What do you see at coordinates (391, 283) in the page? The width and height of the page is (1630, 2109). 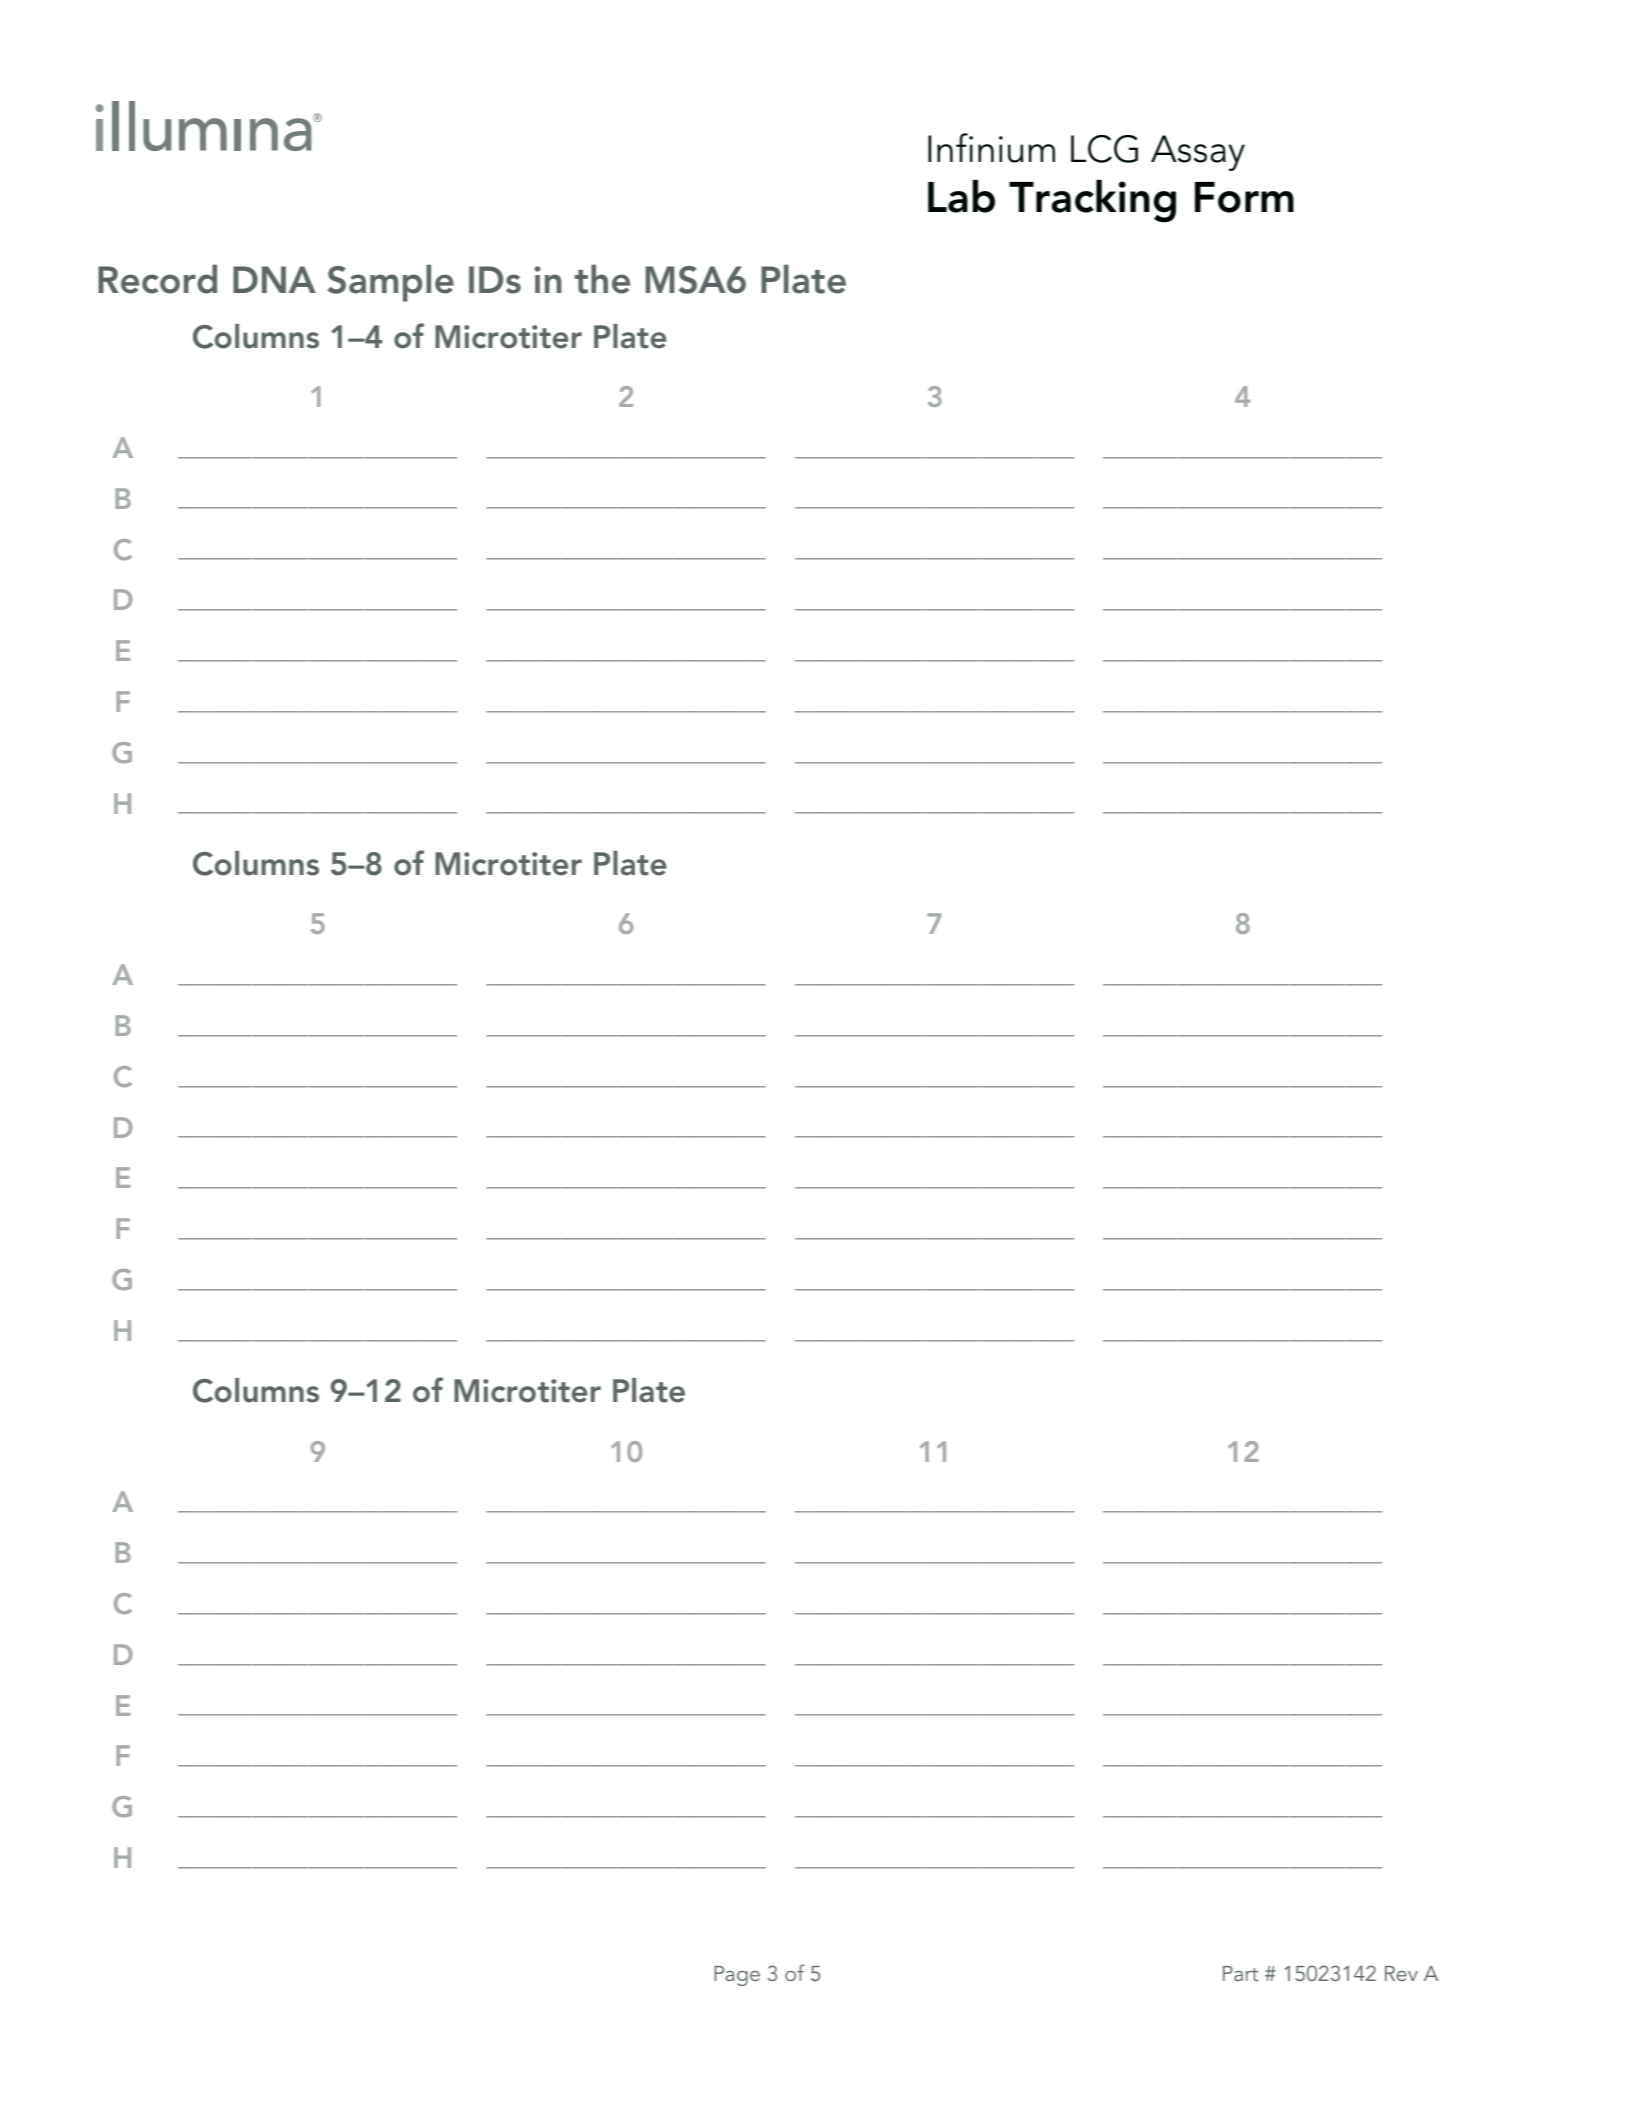 I see `Sample` at bounding box center [391, 283].
